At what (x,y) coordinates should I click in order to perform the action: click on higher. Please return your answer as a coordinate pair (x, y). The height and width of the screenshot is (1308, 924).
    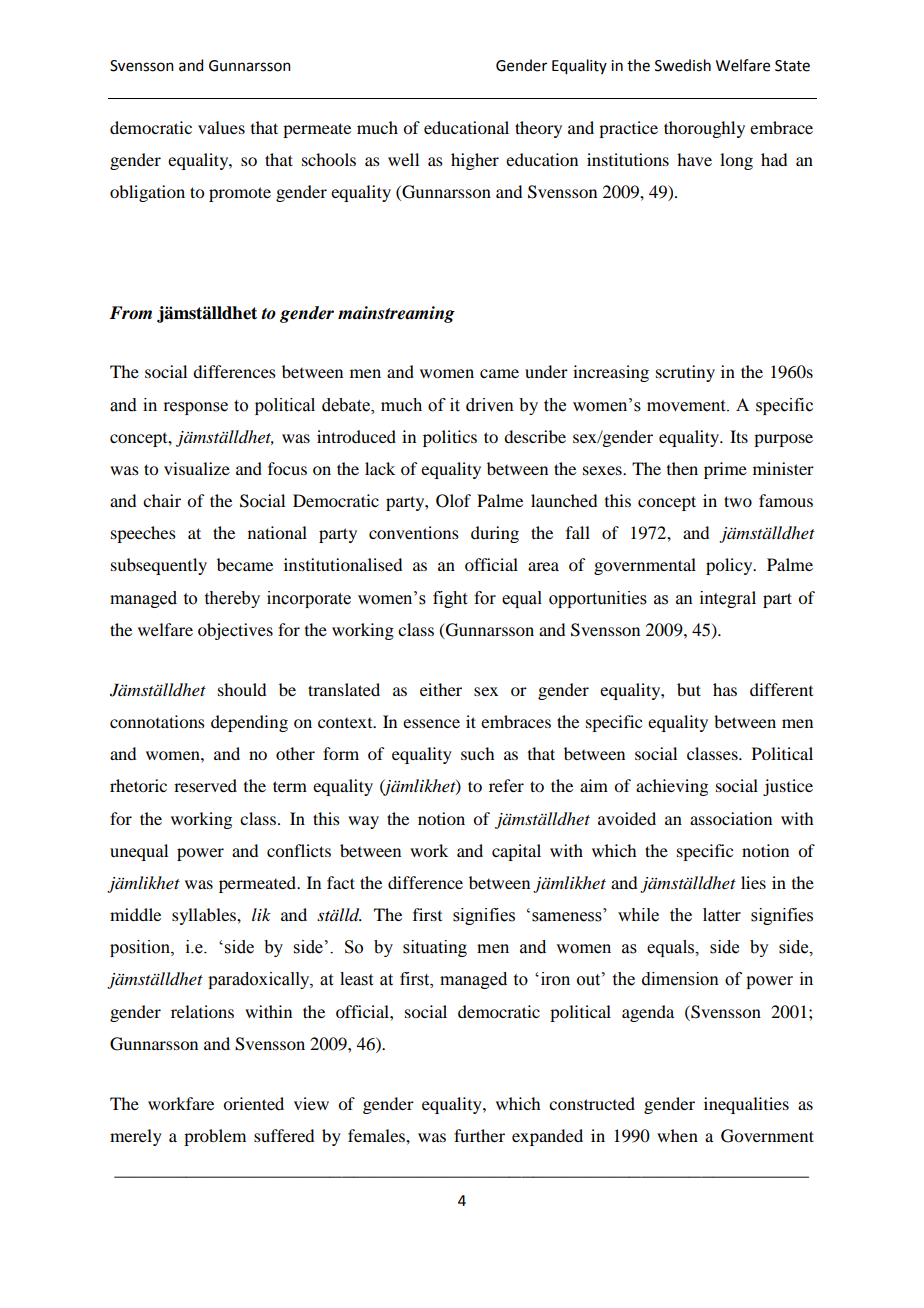
    Looking at the image, I should click on (475, 161).
